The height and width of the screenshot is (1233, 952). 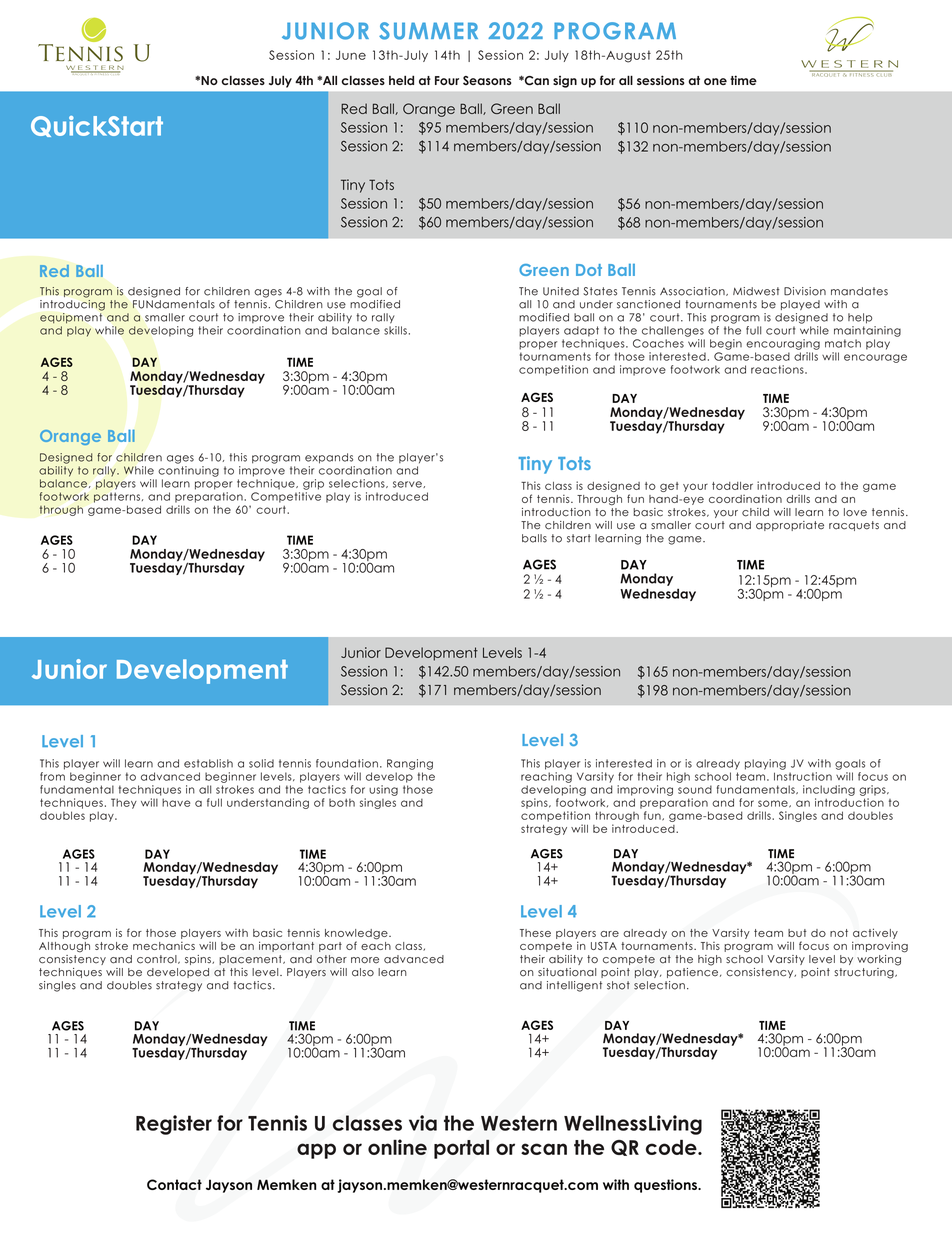 What do you see at coordinates (447, 80) in the screenshot?
I see `Four` at bounding box center [447, 80].
